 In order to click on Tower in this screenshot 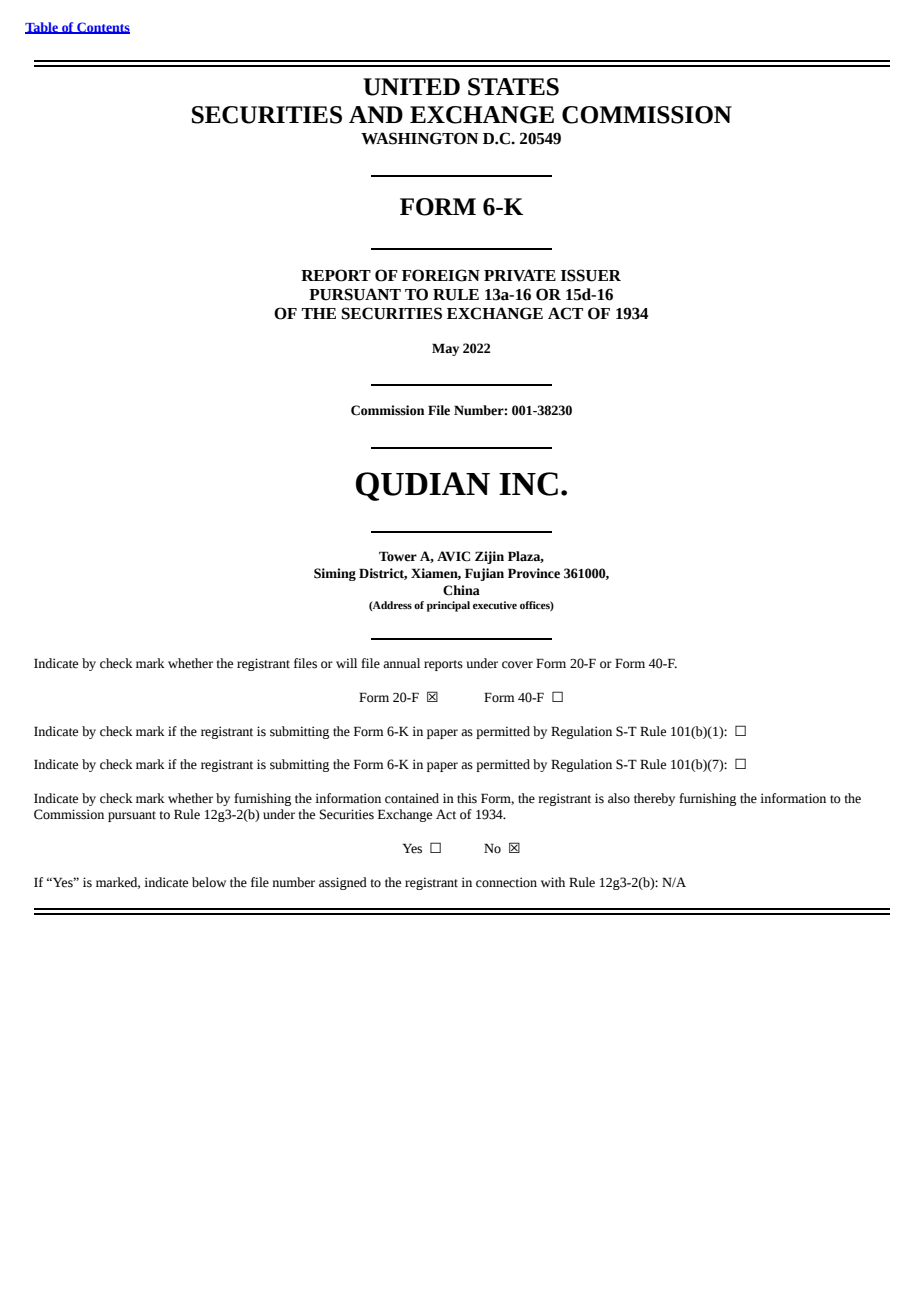, I will do `click(398, 556)`.
